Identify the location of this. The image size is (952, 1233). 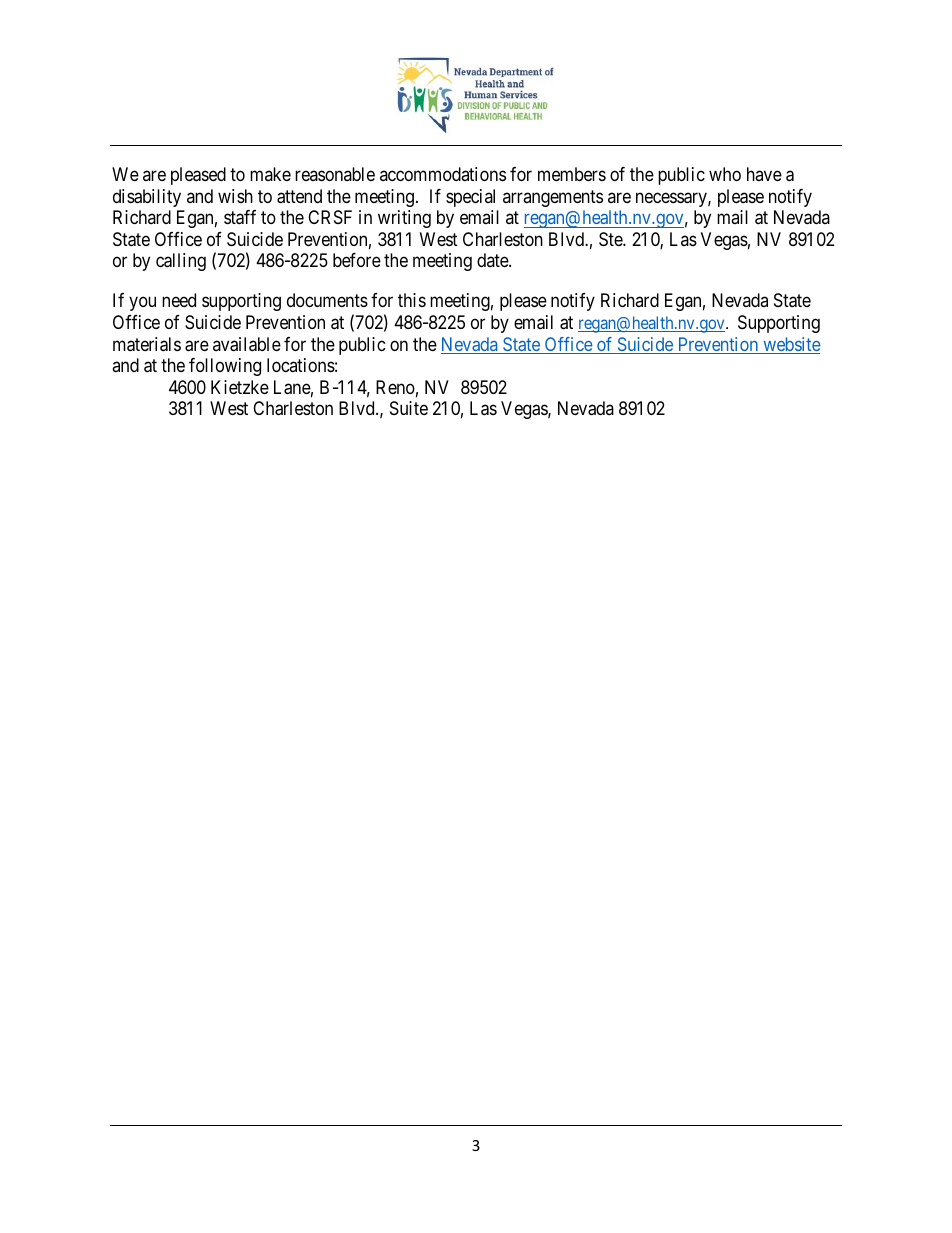
(412, 300).
